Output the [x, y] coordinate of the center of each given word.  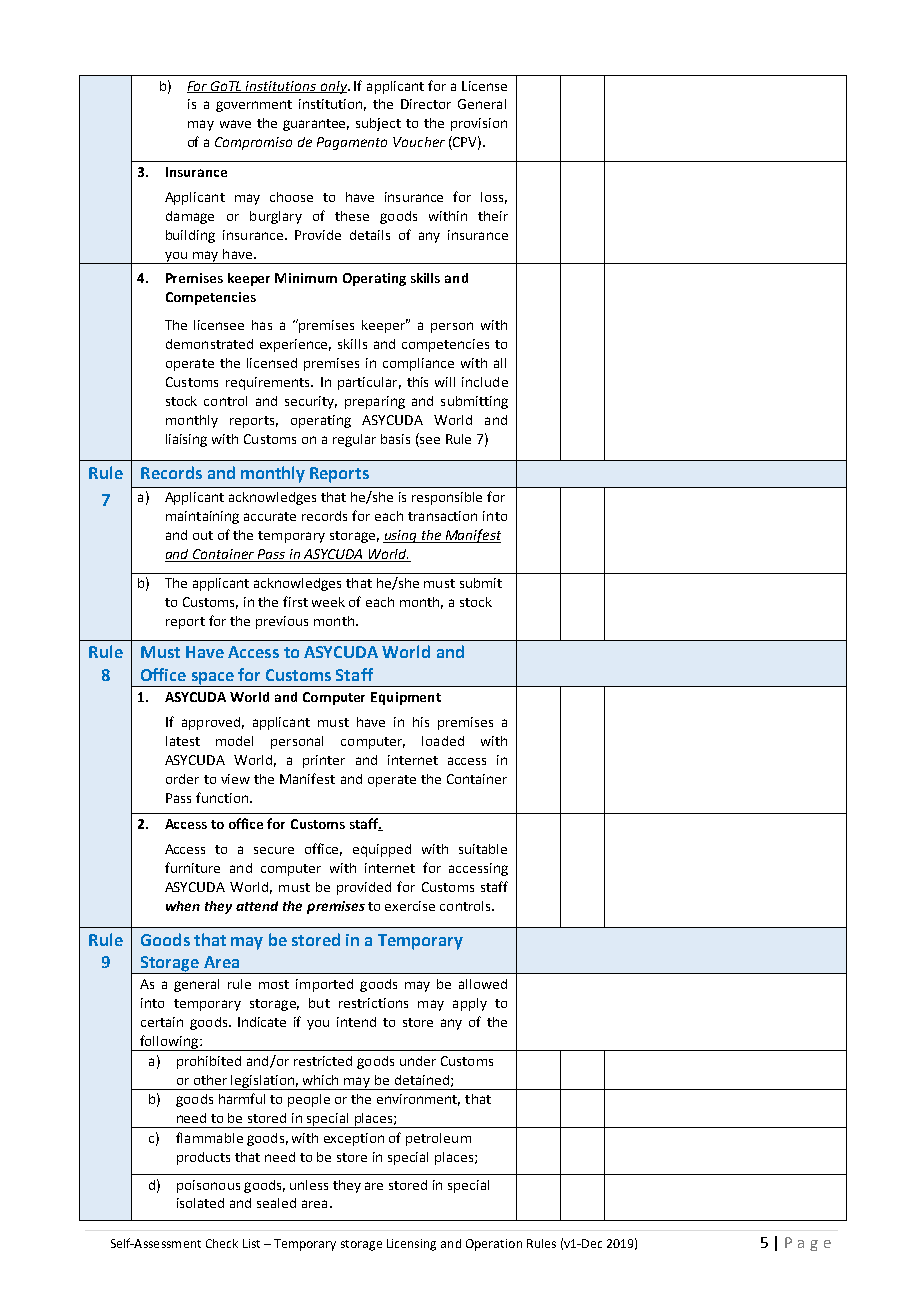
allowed [483, 984]
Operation [494, 1245]
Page [808, 1244]
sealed [276, 1203]
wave [235, 124]
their [493, 216]
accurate [270, 516]
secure [274, 850]
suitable [483, 849]
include [485, 382]
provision [479, 124]
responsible [447, 498]
